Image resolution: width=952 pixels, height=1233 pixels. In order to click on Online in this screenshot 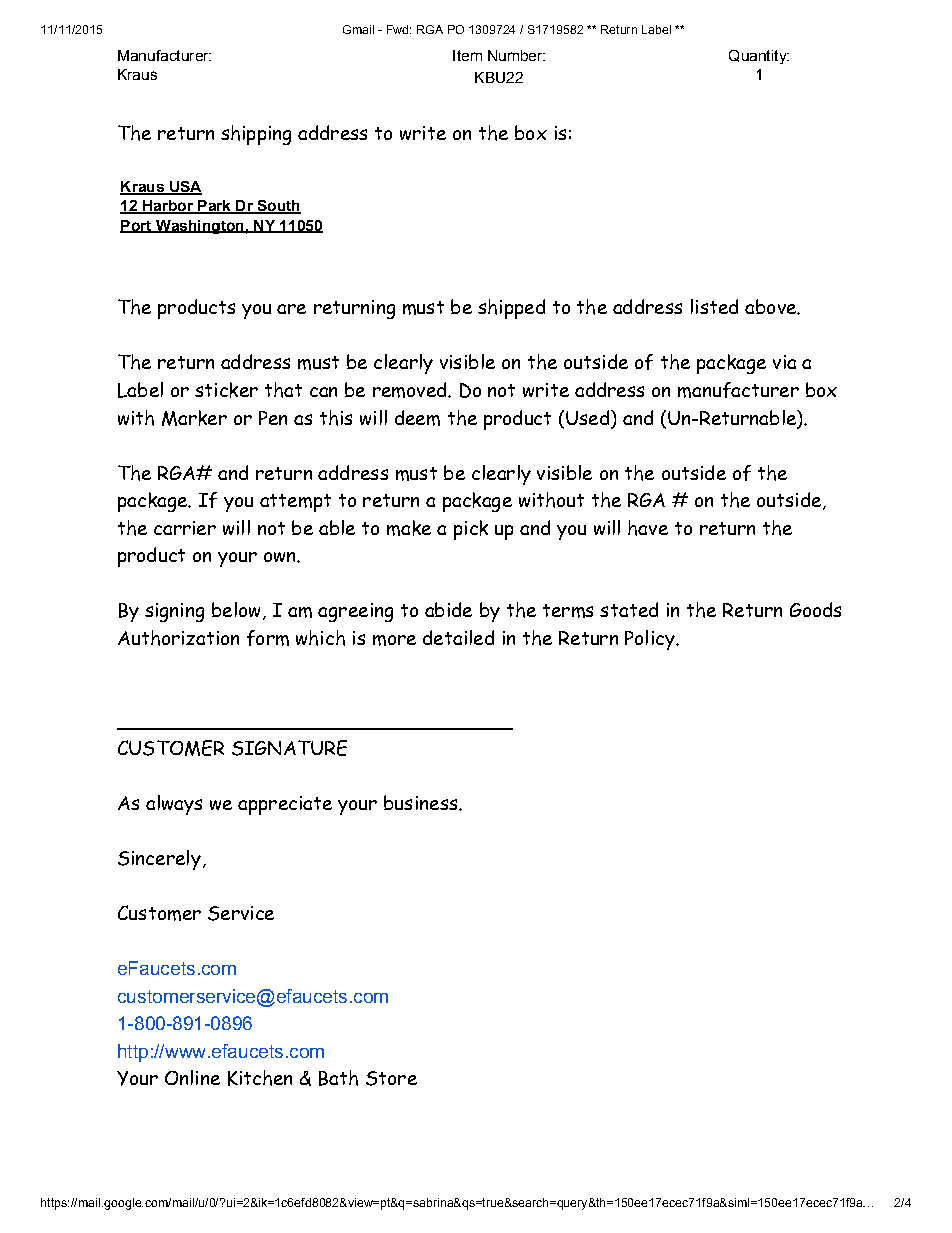, I will do `click(192, 1077)`.
